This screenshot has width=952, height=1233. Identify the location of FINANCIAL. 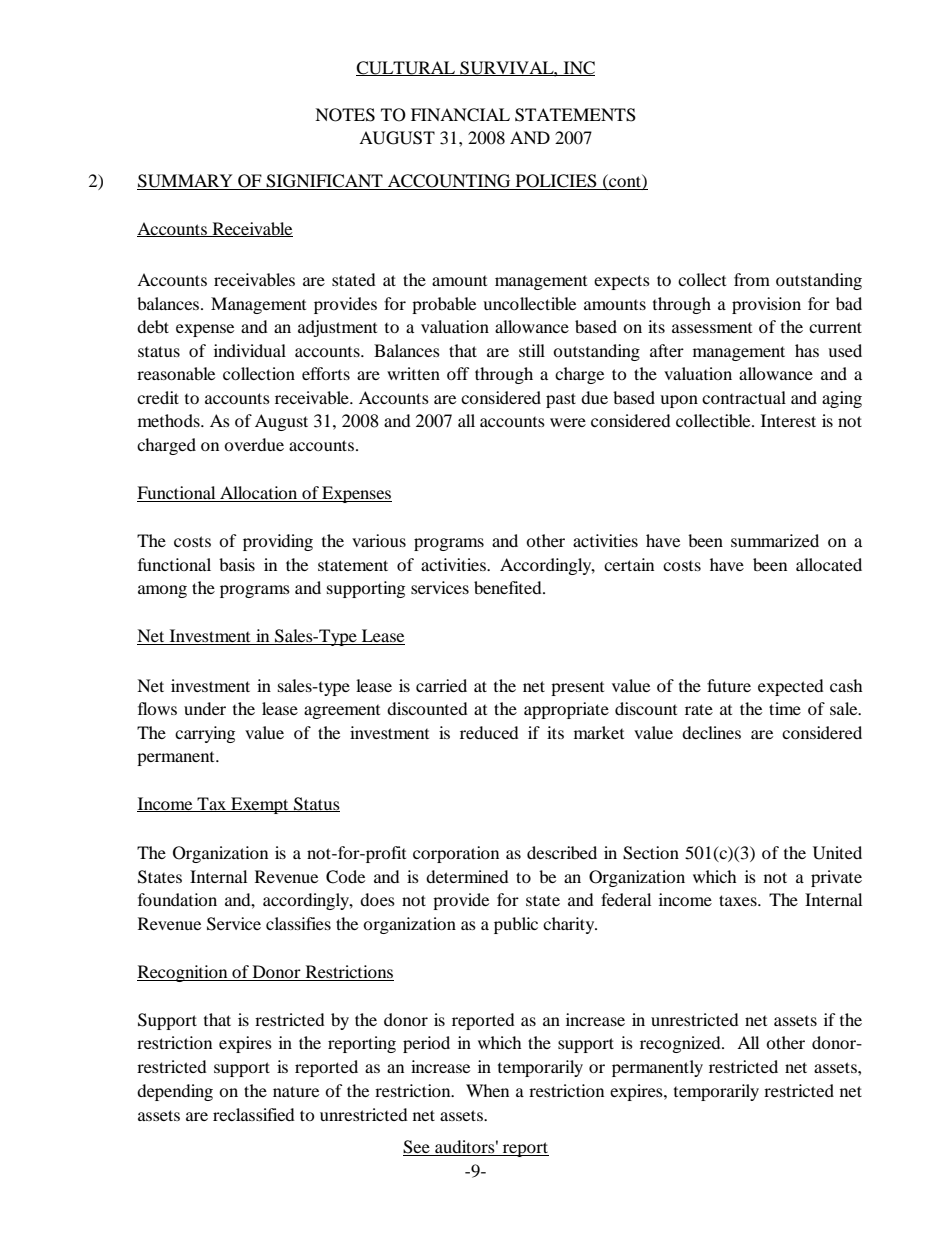
(460, 115).
